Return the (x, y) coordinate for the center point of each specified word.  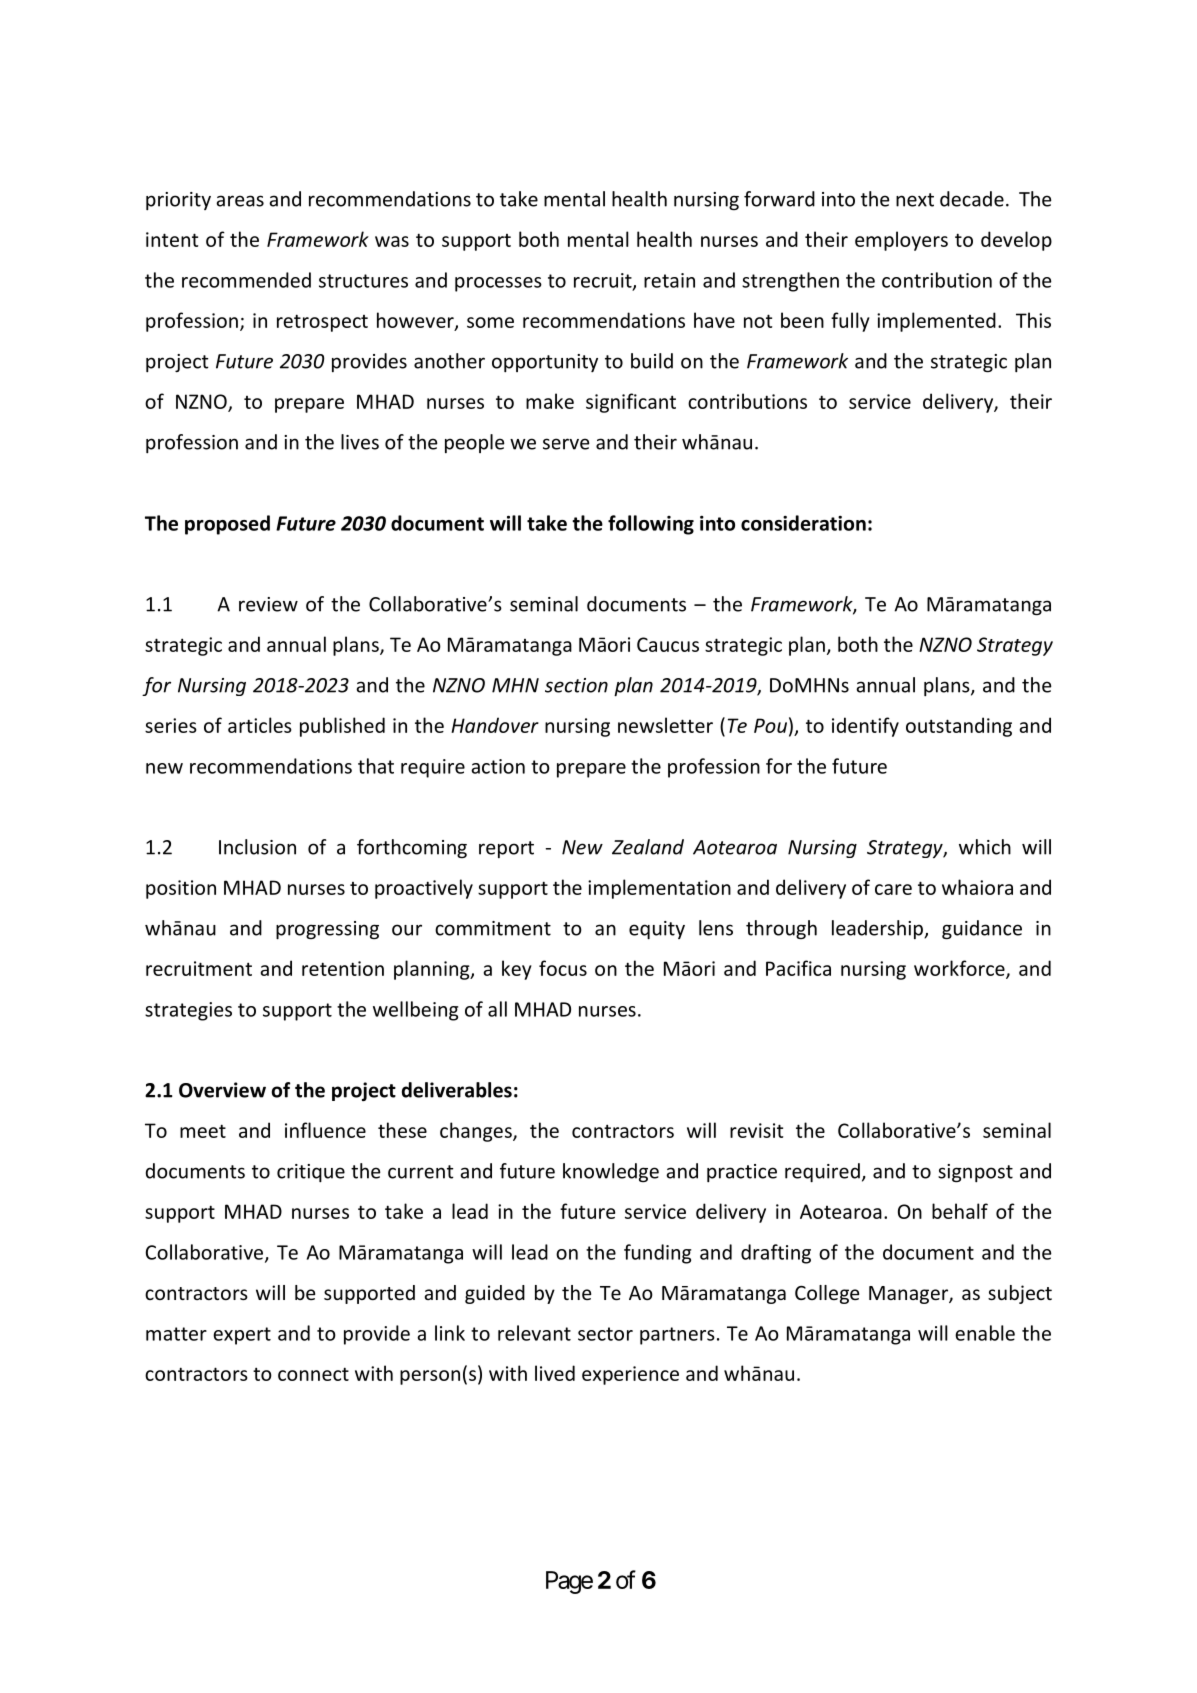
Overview (222, 1090)
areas (240, 201)
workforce (960, 969)
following (651, 525)
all (497, 1009)
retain (669, 280)
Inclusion (257, 847)
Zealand (648, 847)
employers (901, 241)
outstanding (959, 727)
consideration (803, 523)
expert (242, 1336)
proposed (227, 525)
